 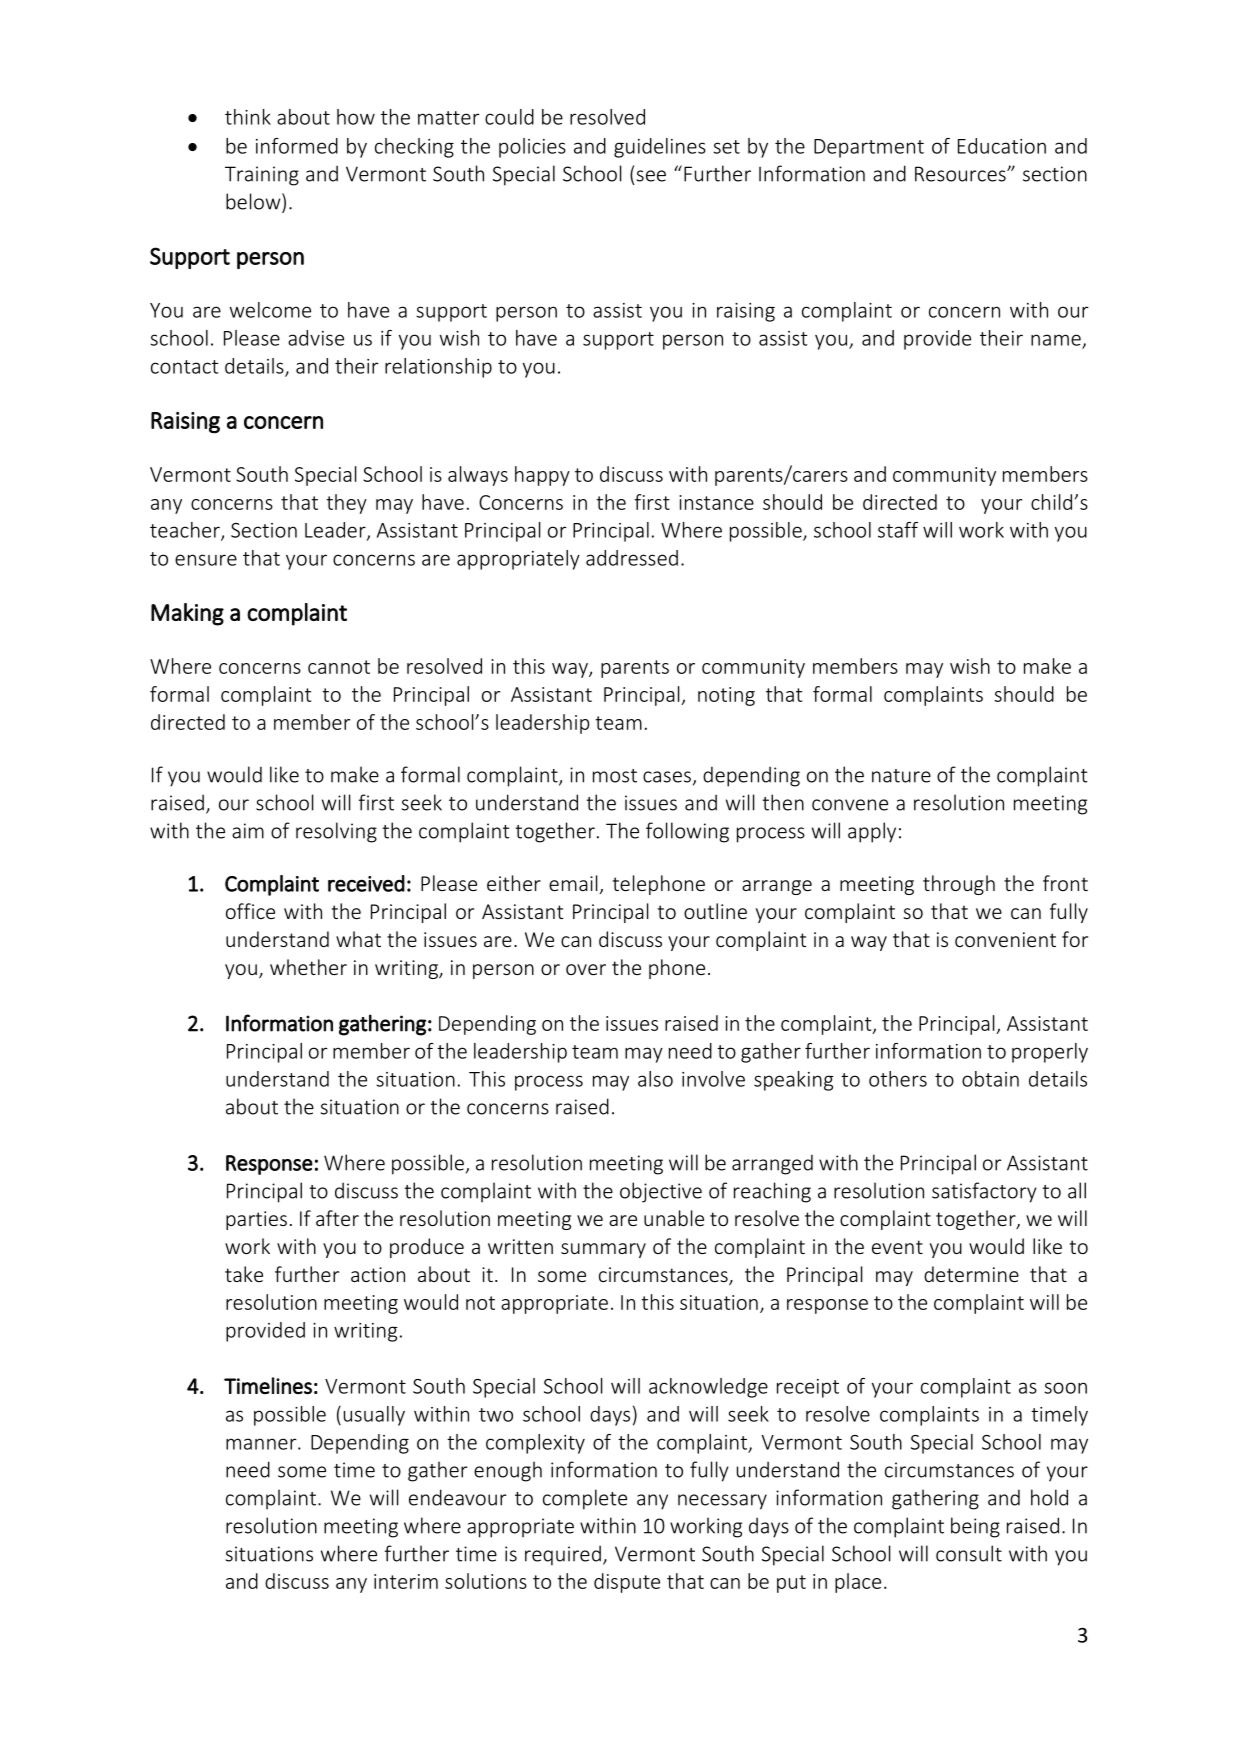 I want to click on email, so click(x=573, y=883).
